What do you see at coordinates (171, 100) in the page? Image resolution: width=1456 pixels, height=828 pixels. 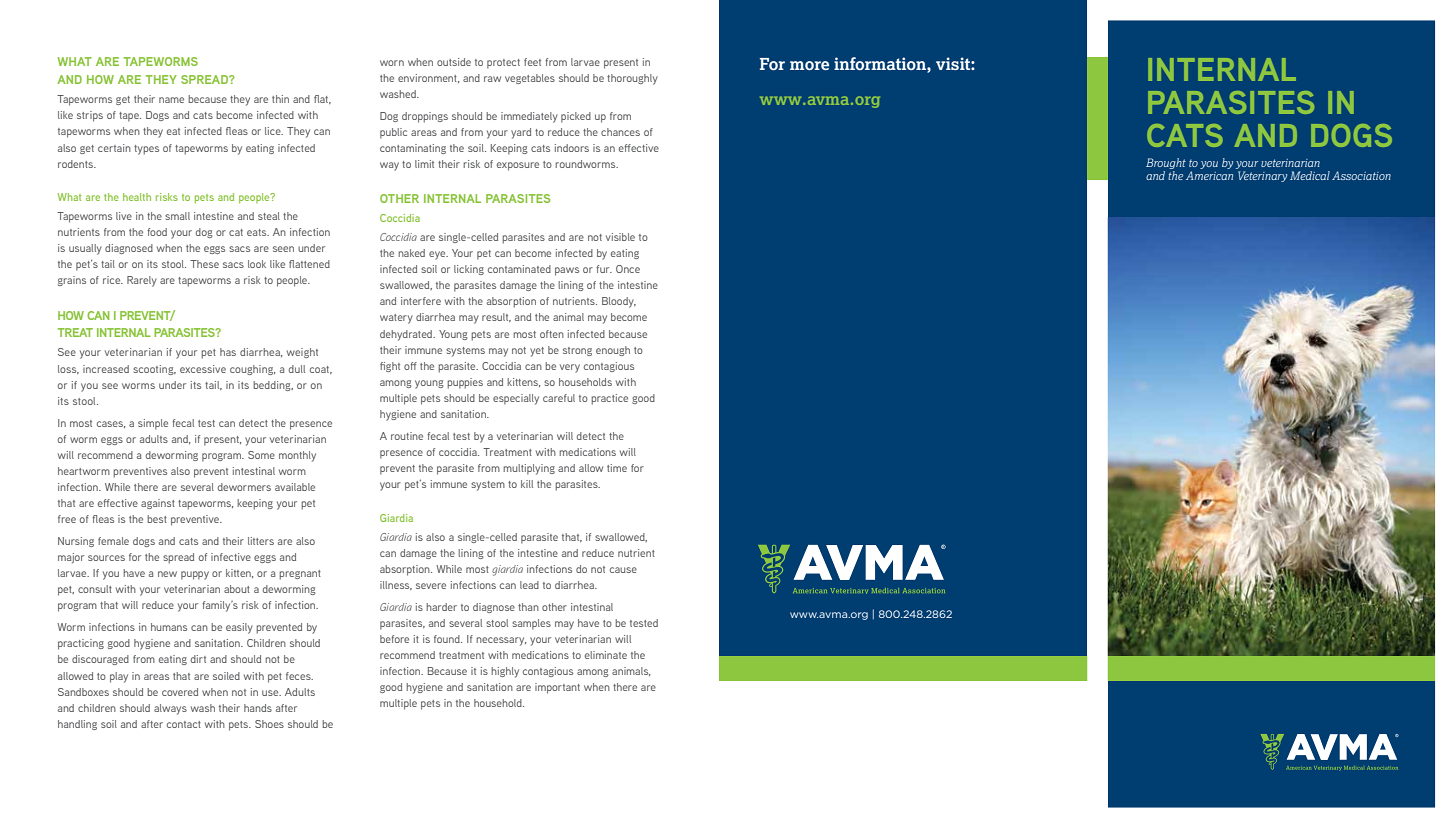 I see `name` at bounding box center [171, 100].
